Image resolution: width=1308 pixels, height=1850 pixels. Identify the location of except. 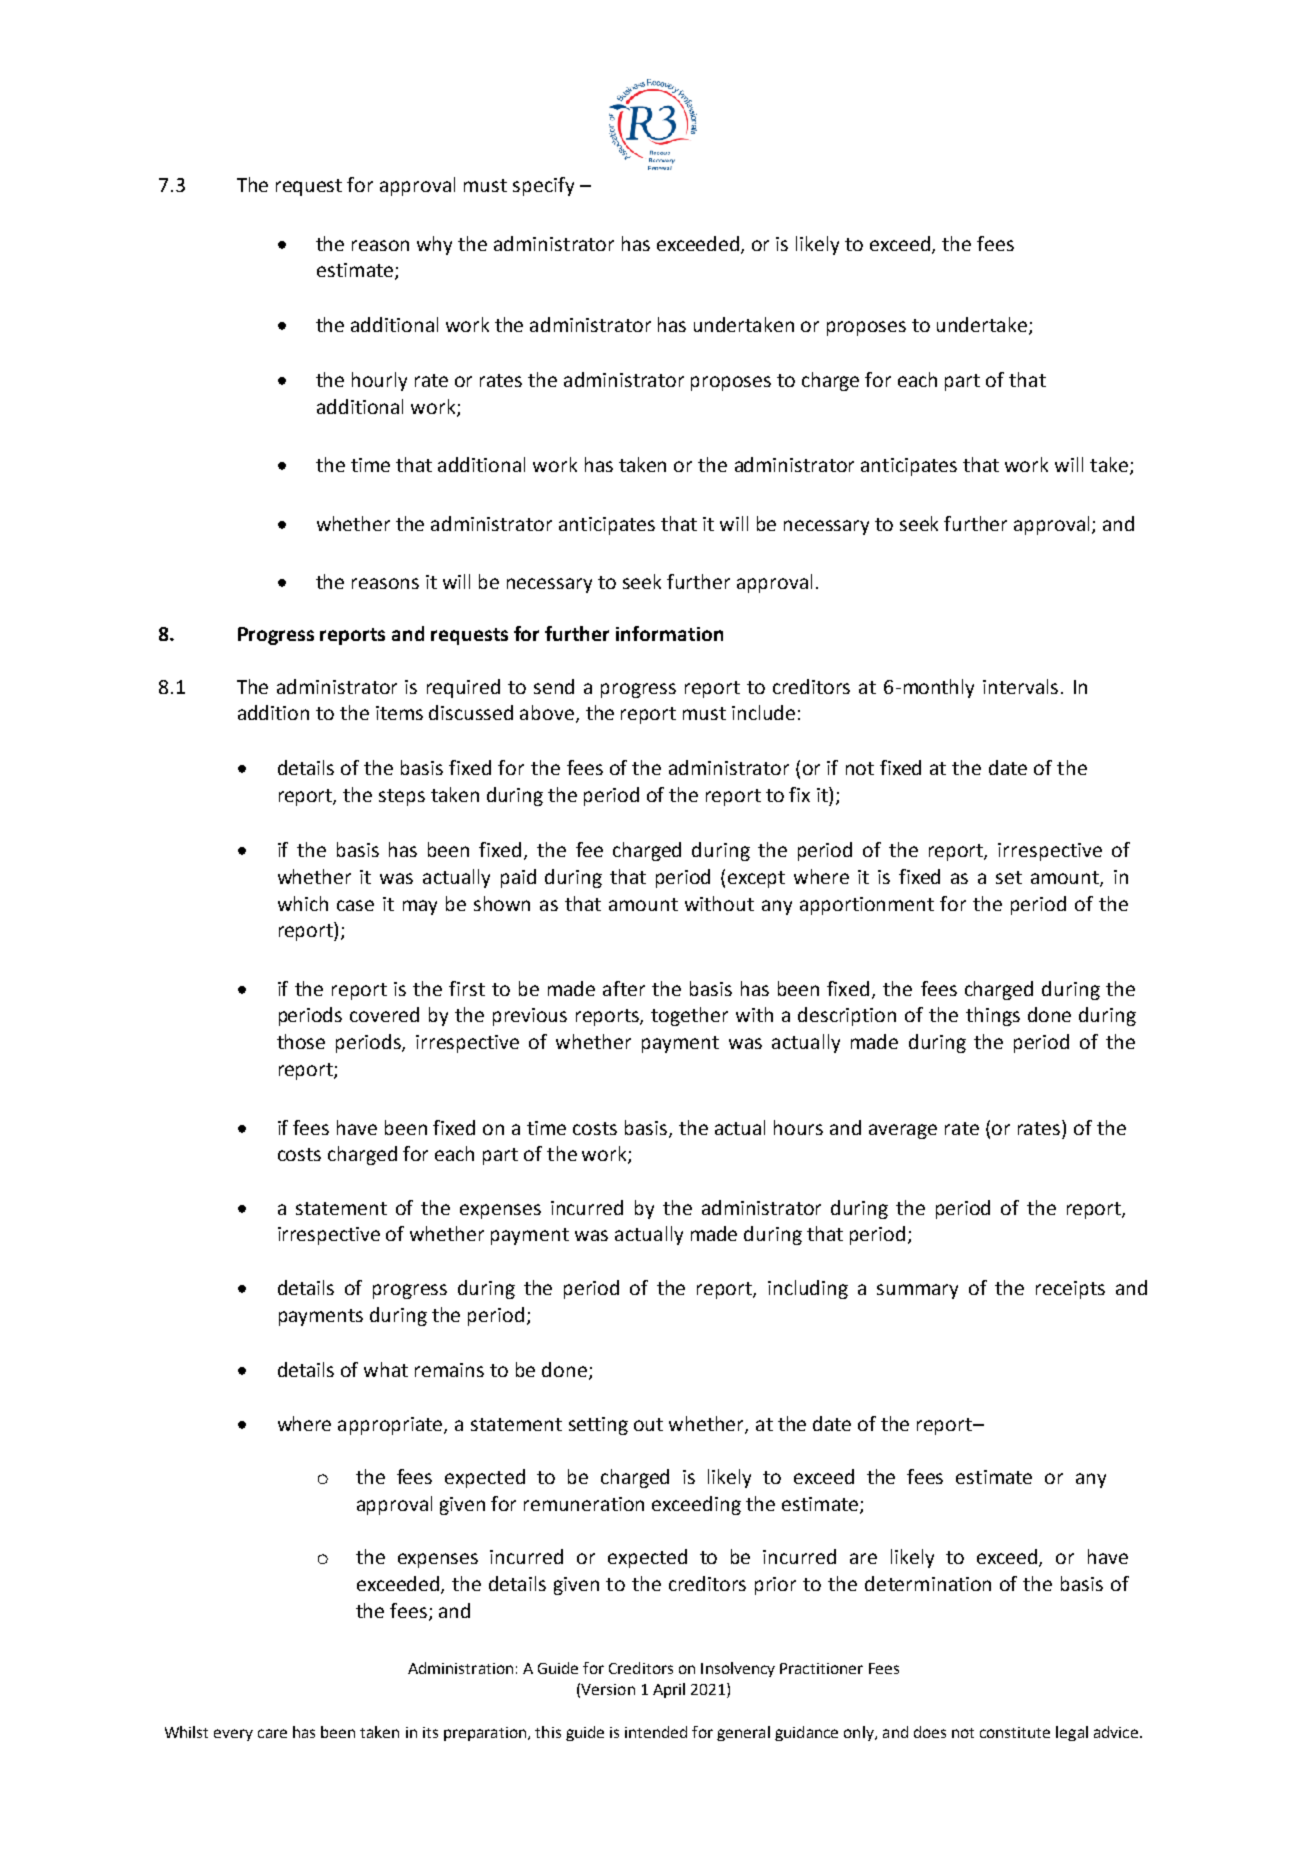
(756, 879).
